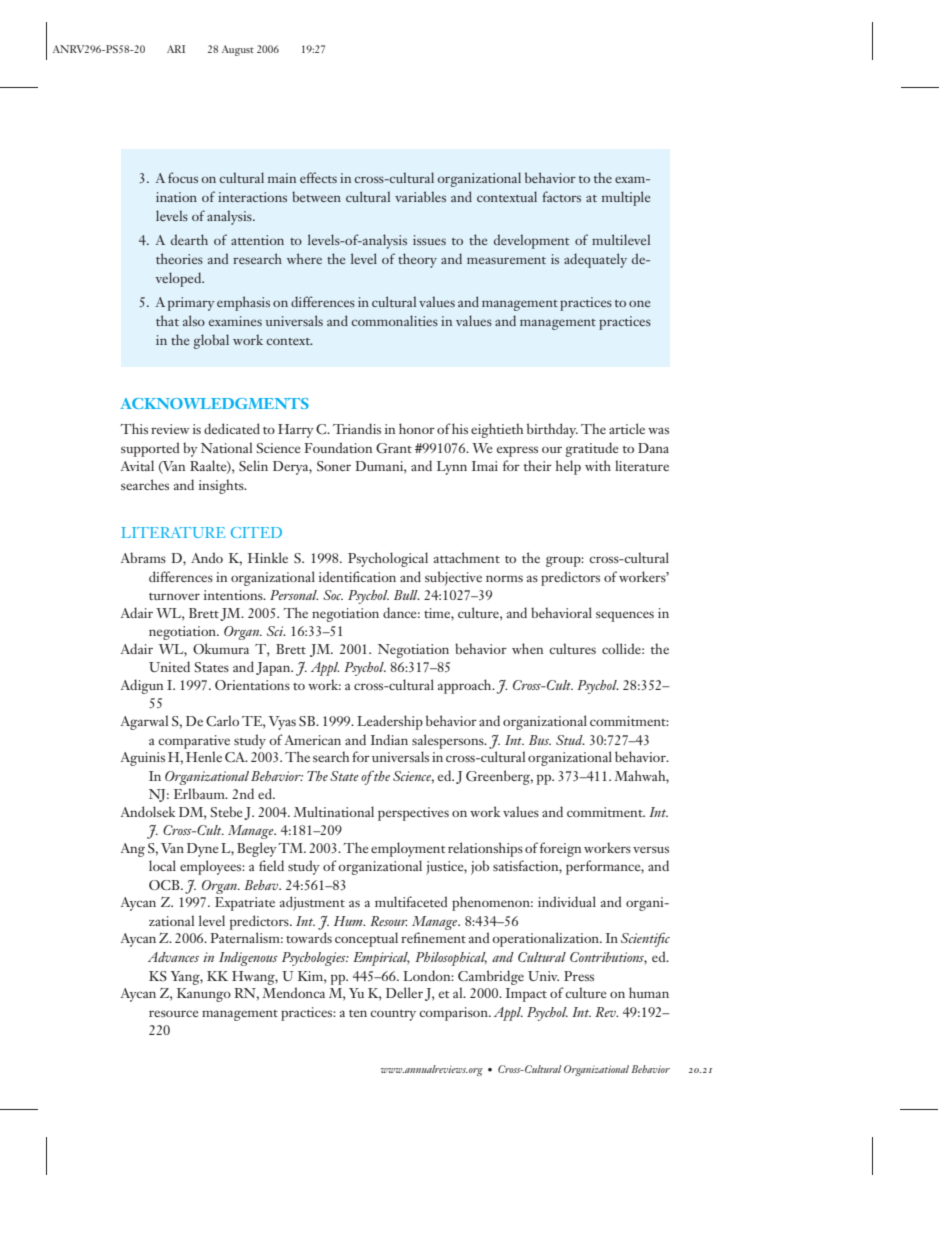  What do you see at coordinates (561, 196) in the screenshot?
I see `factors` at bounding box center [561, 196].
